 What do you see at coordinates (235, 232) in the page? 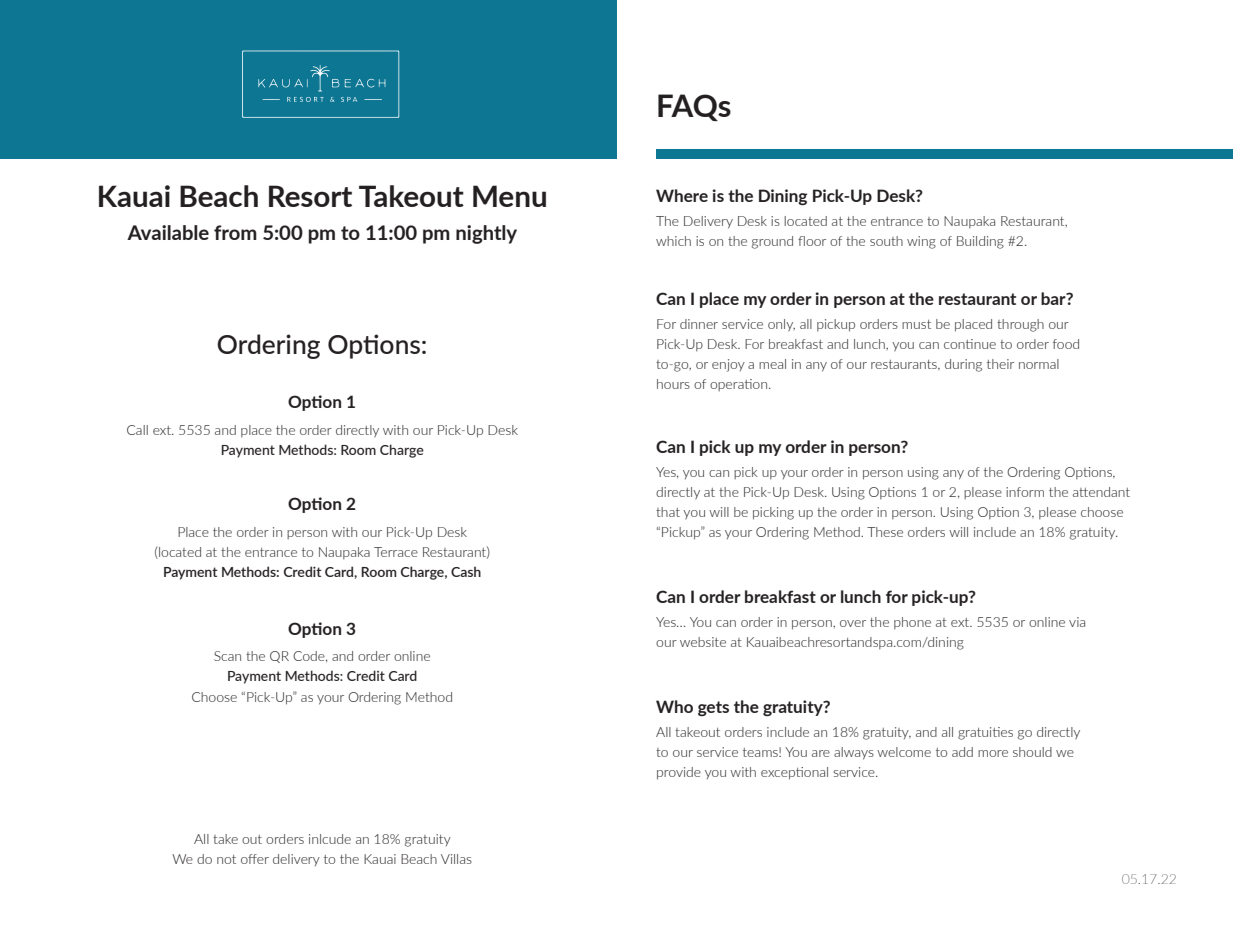
I see `from` at bounding box center [235, 232].
